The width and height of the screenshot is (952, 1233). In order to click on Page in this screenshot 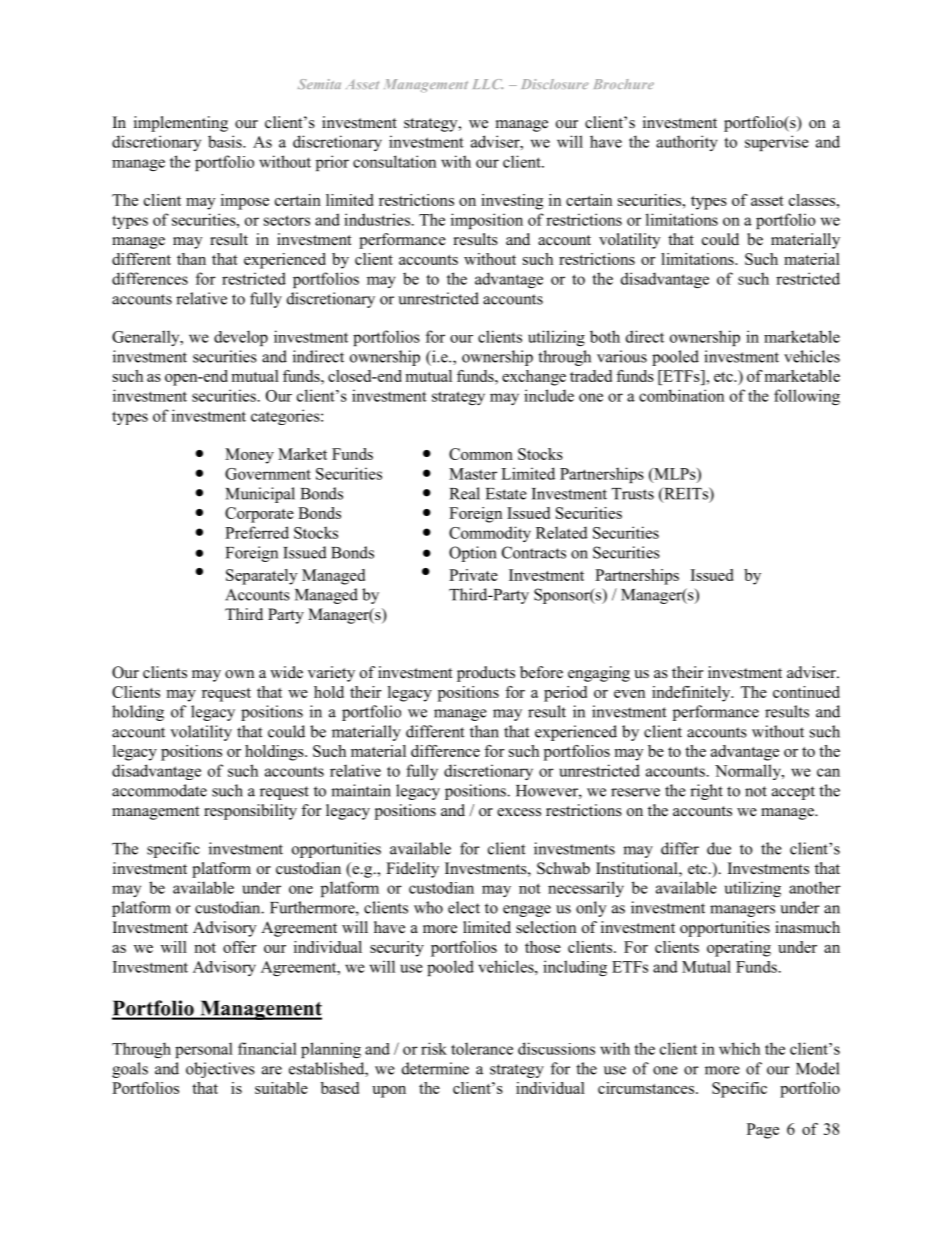, I will do `click(763, 1131)`.
